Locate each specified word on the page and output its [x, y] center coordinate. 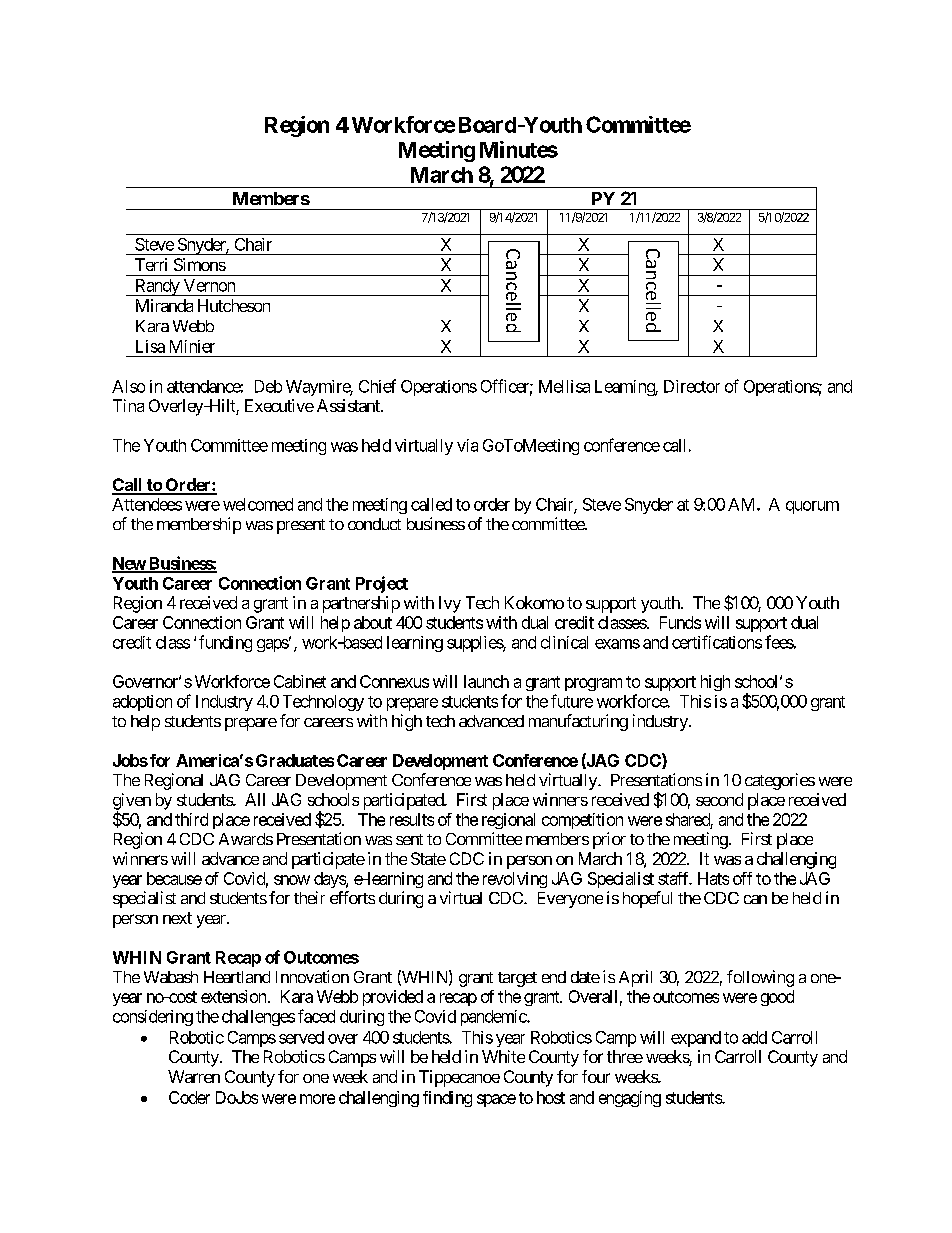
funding [225, 643]
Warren [194, 1076]
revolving [515, 880]
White [503, 1056]
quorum [812, 507]
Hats [713, 878]
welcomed [258, 504]
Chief [377, 386]
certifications [717, 642]
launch [486, 681]
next [177, 918]
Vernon [209, 285]
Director [692, 386]
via [467, 445]
